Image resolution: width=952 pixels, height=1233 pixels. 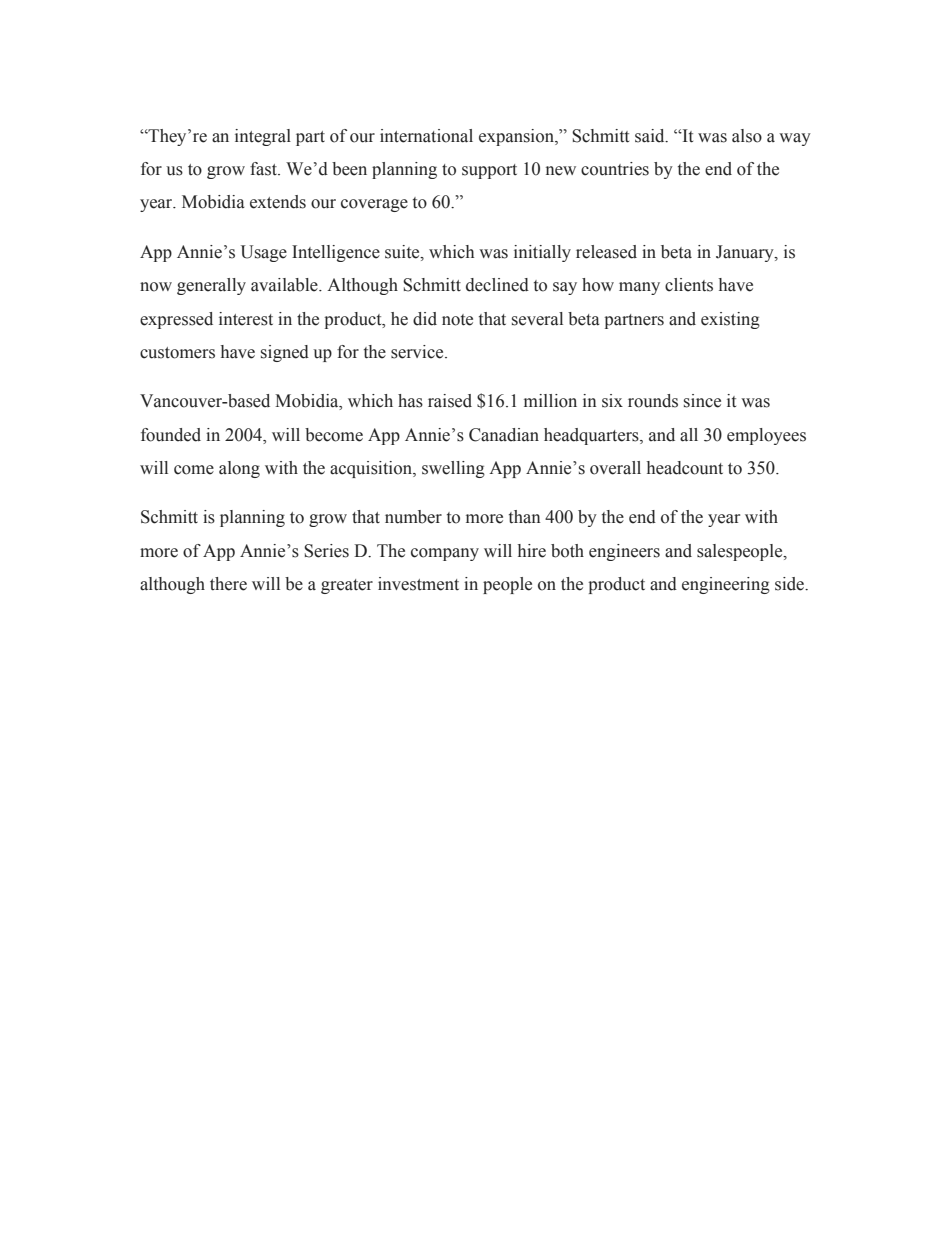 What do you see at coordinates (211, 286) in the image?
I see `generally` at bounding box center [211, 286].
